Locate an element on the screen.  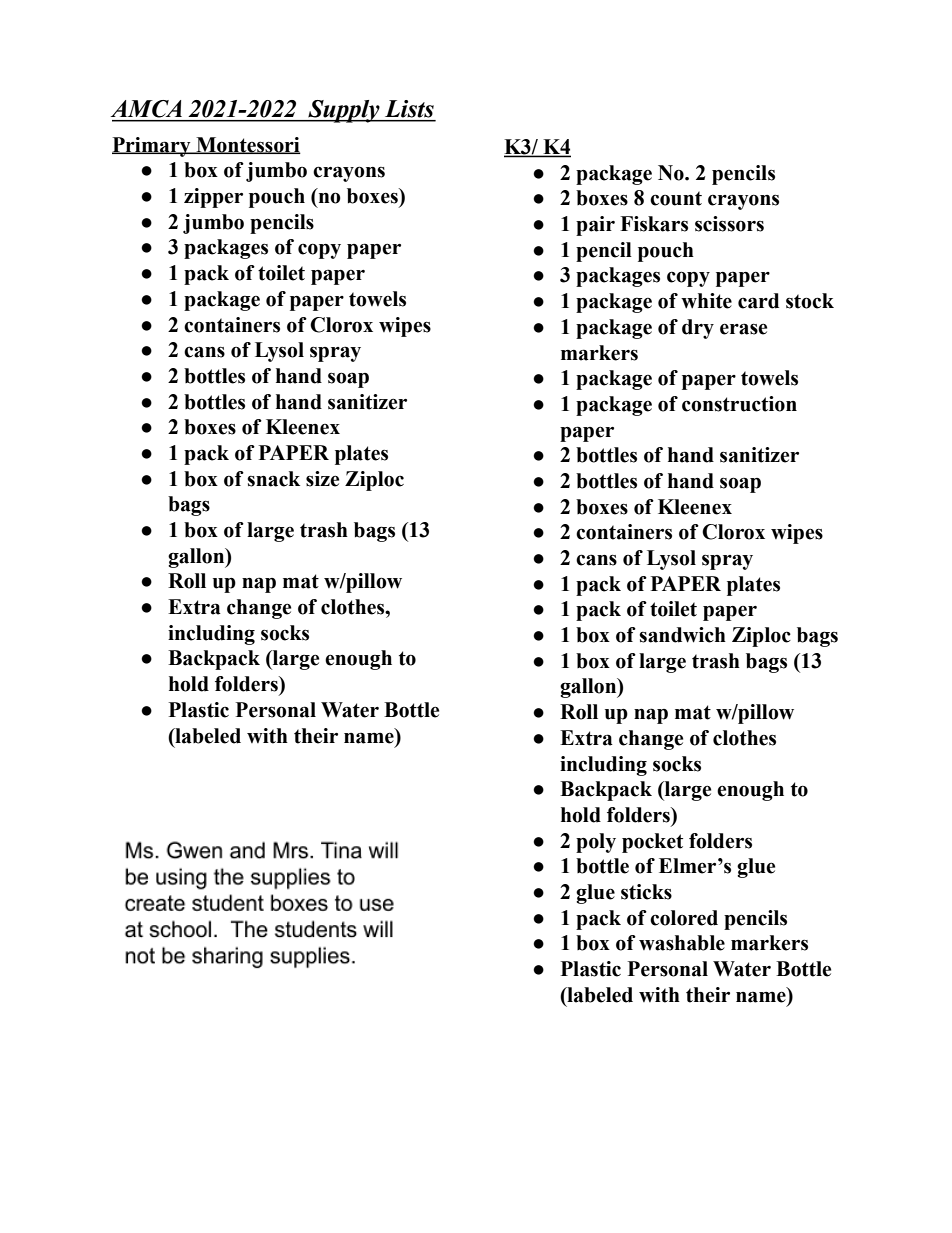
poly is located at coordinates (596, 843).
